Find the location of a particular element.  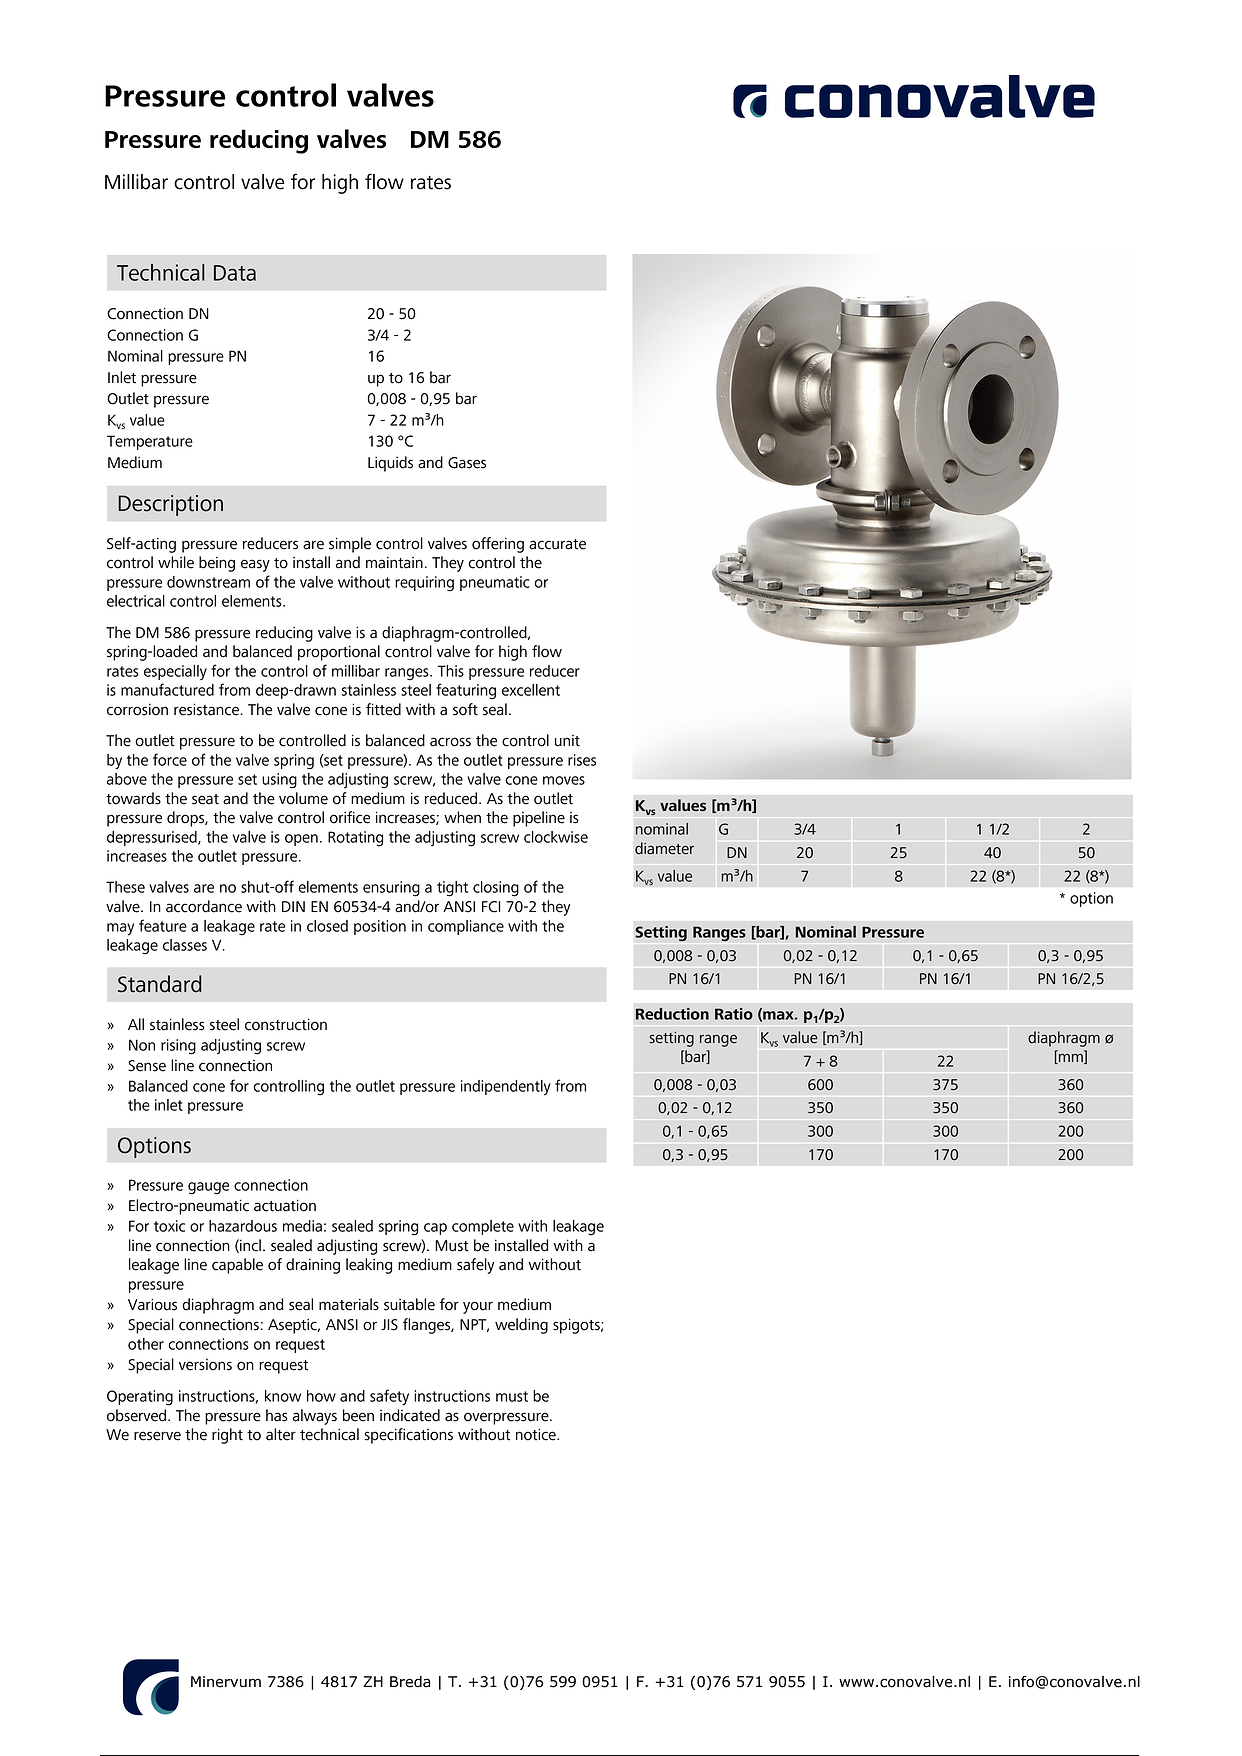

Data is located at coordinates (235, 273).
